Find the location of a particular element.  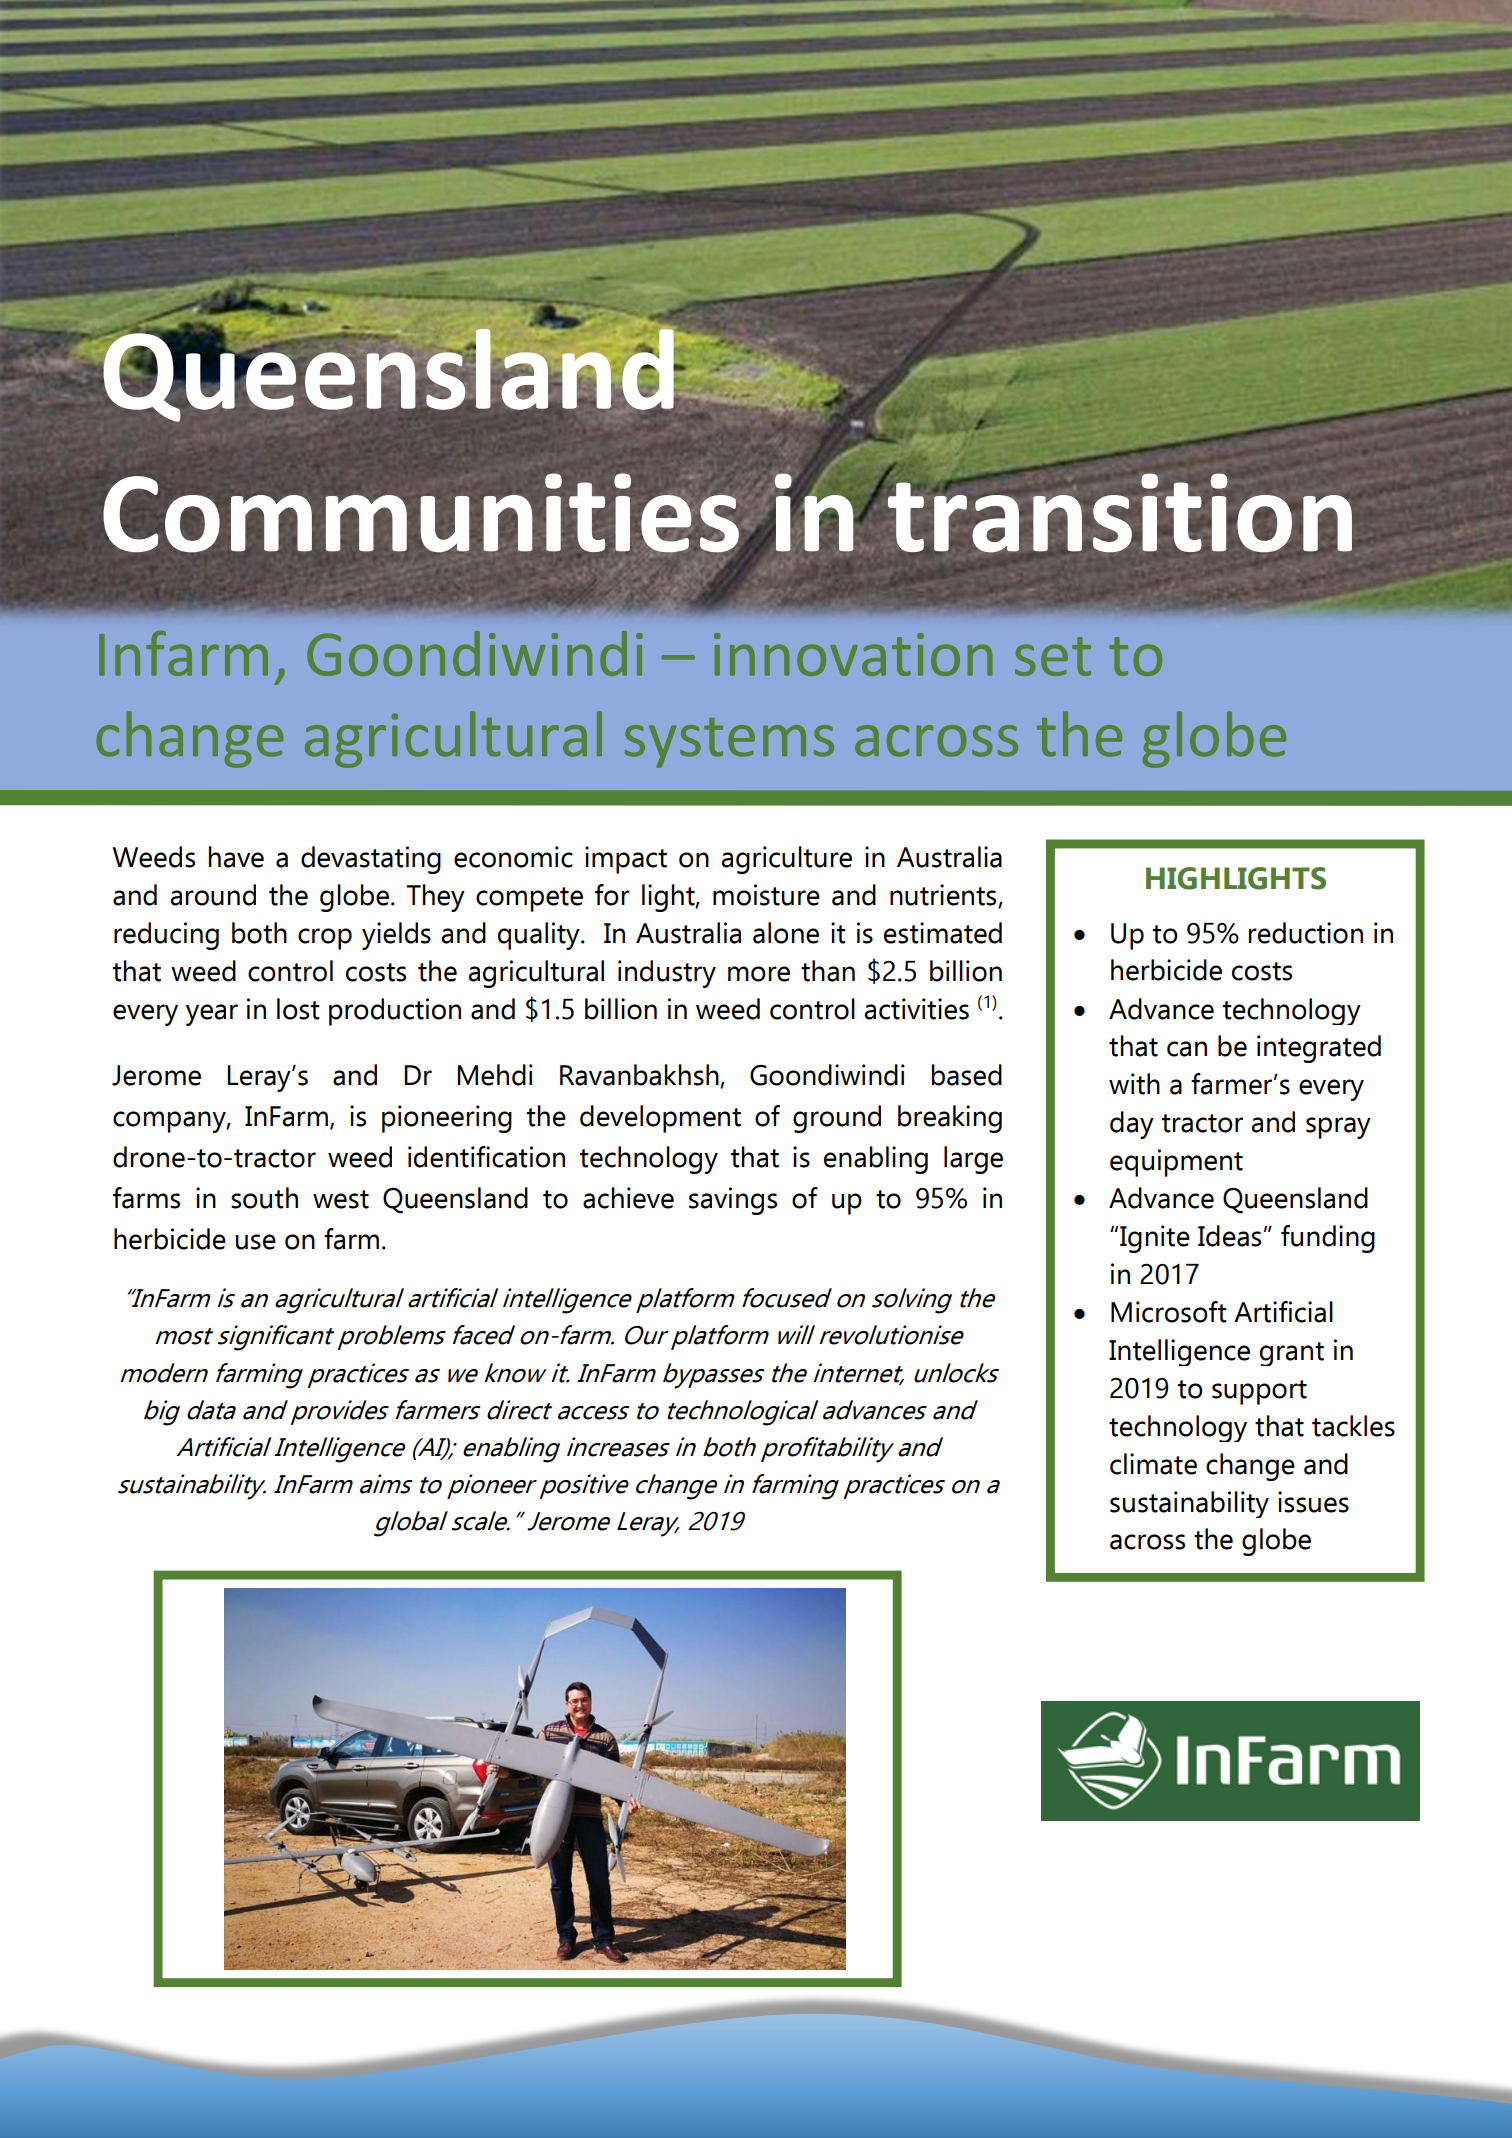

more is located at coordinates (759, 974).
